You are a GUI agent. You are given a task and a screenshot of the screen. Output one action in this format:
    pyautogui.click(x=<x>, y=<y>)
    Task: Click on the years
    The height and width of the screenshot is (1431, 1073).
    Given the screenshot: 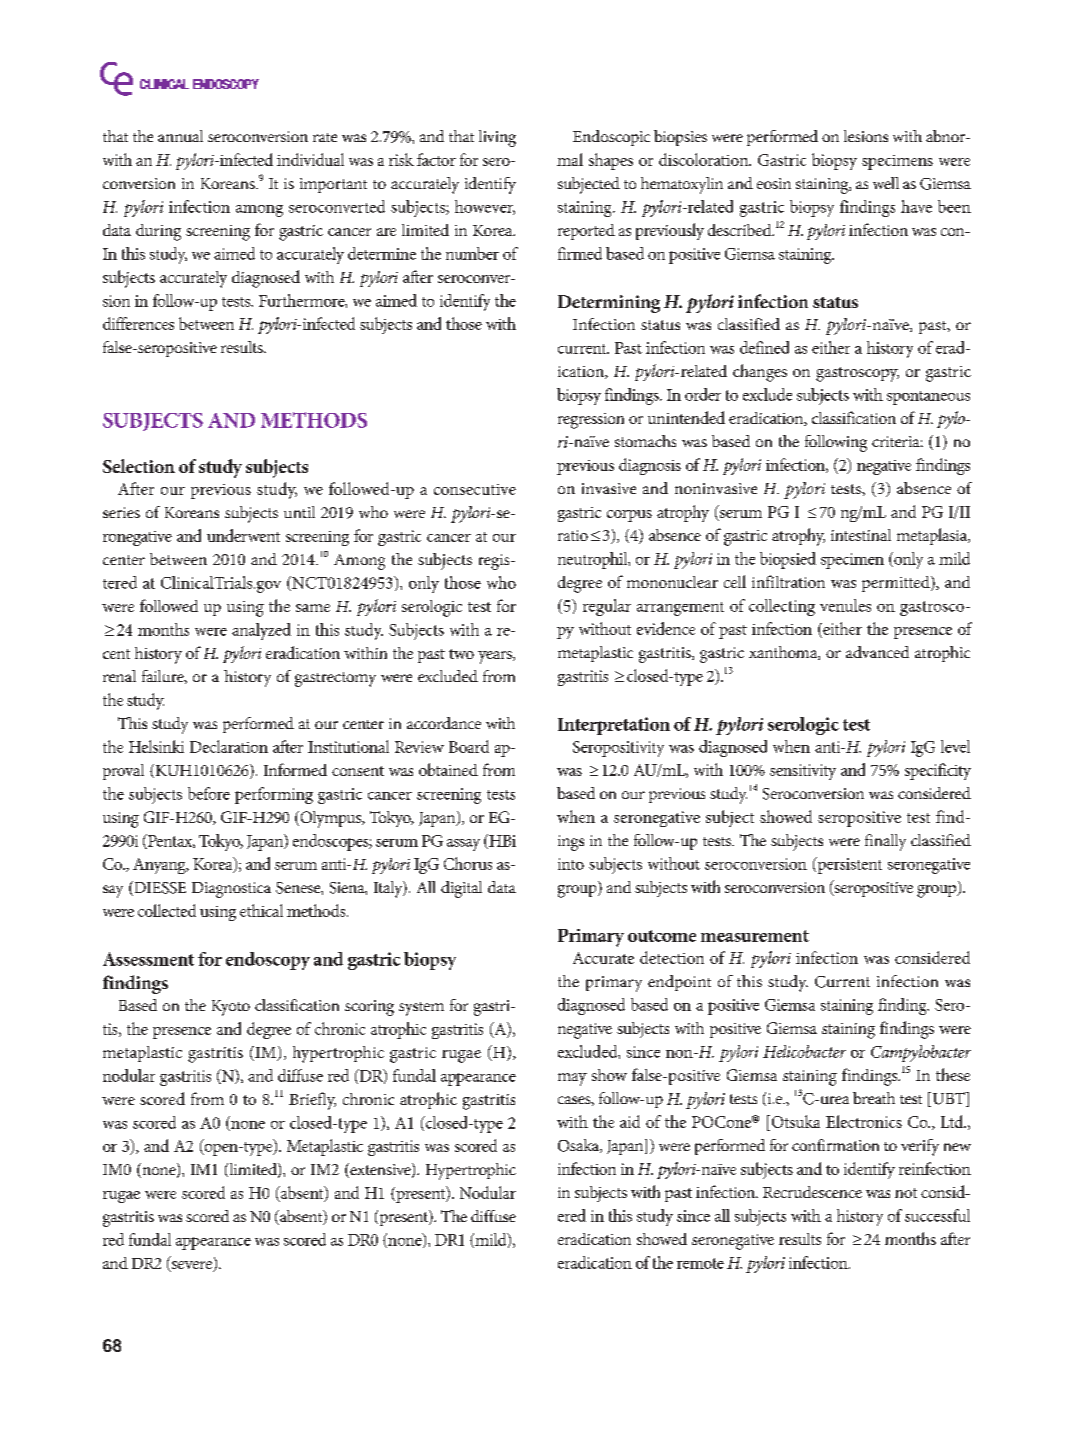 What is the action you would take?
    pyautogui.click(x=496, y=657)
